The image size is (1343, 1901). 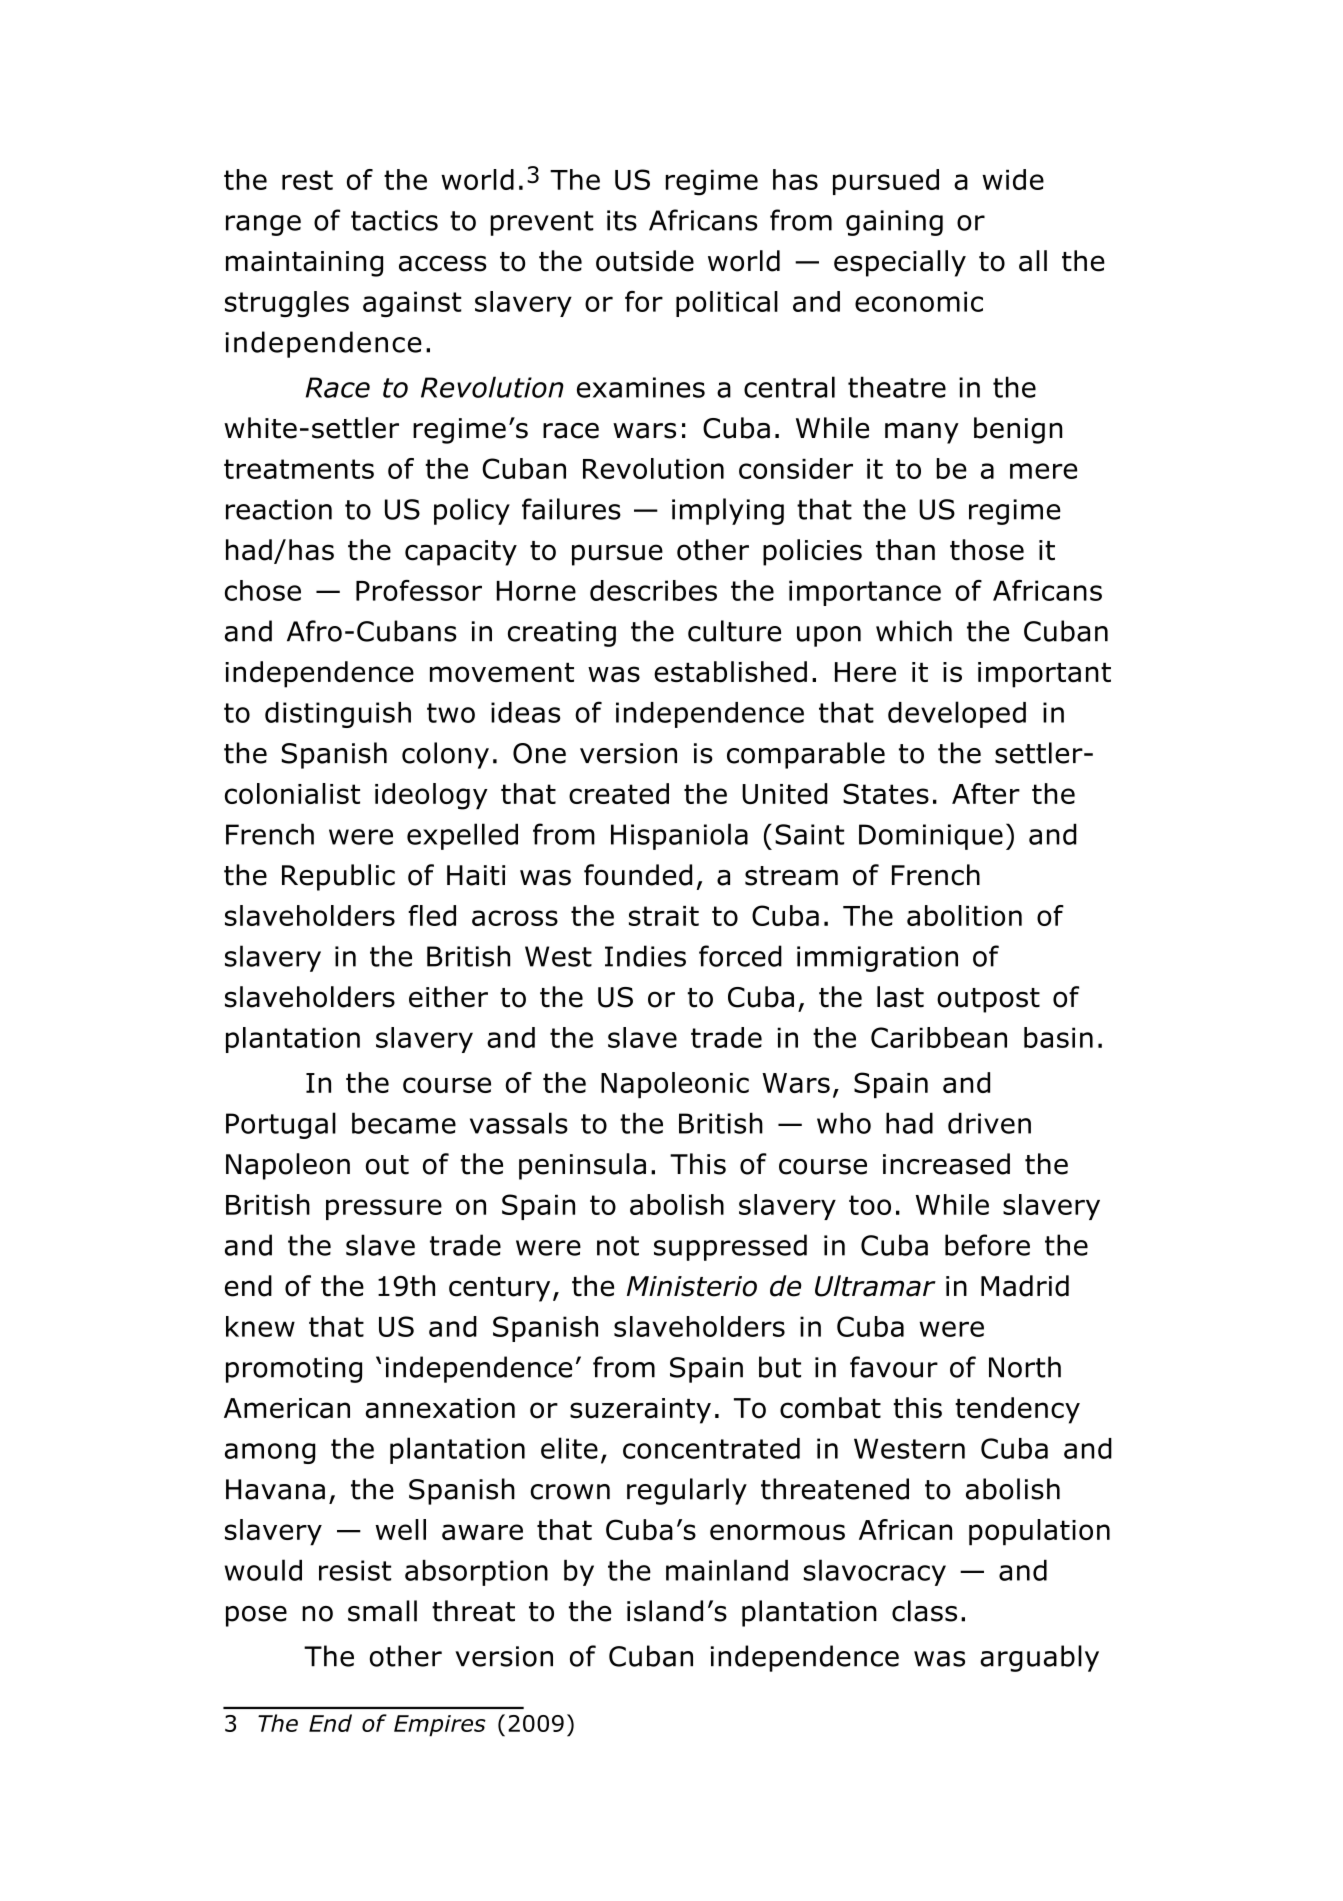 What do you see at coordinates (987, 550) in the page?
I see `those` at bounding box center [987, 550].
